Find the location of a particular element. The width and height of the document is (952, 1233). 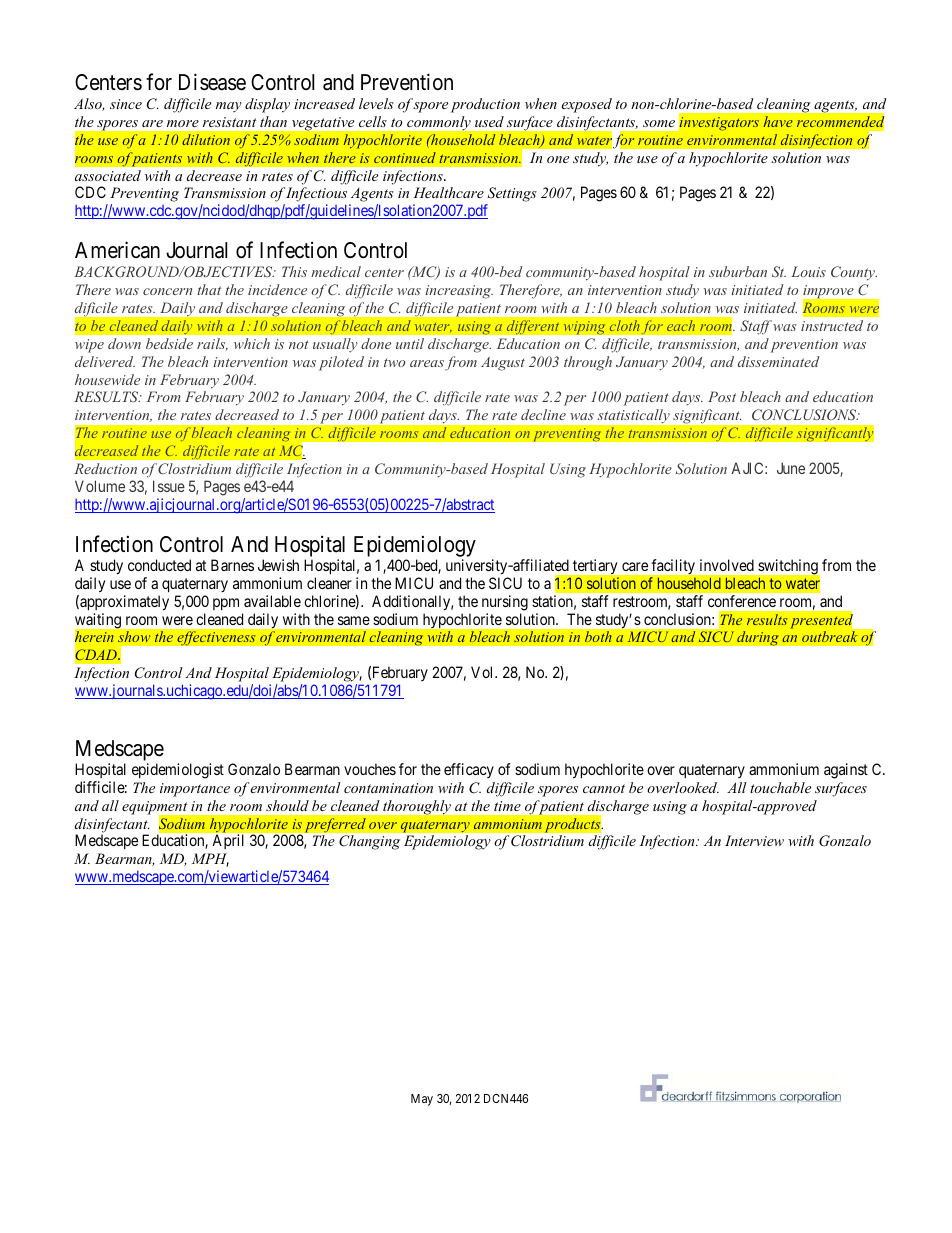

nursing is located at coordinates (505, 603).
